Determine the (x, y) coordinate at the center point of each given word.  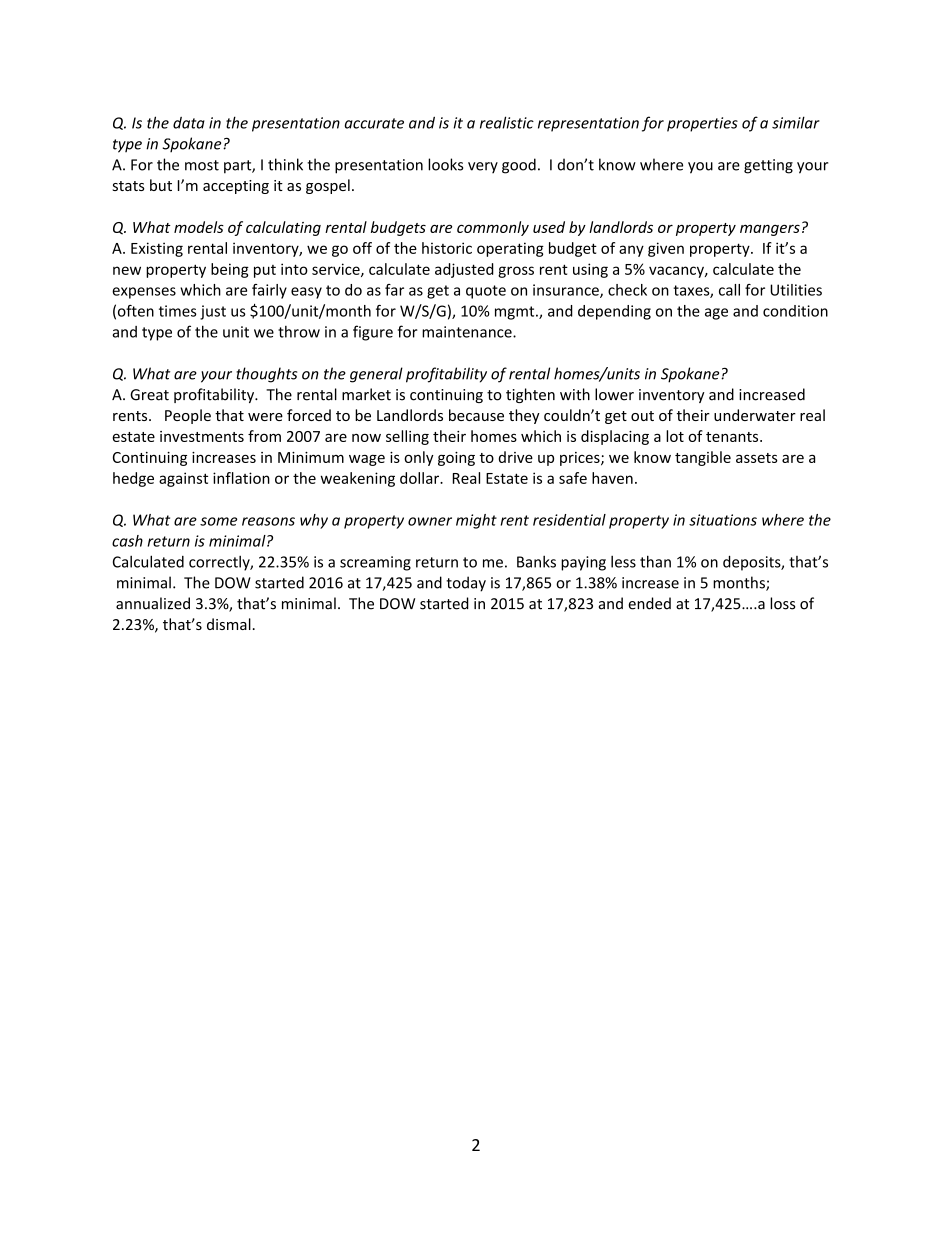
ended (649, 603)
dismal (229, 624)
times (178, 311)
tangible (703, 458)
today (466, 584)
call (729, 290)
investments (202, 436)
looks (445, 164)
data (189, 123)
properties (702, 124)
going (456, 459)
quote (486, 292)
